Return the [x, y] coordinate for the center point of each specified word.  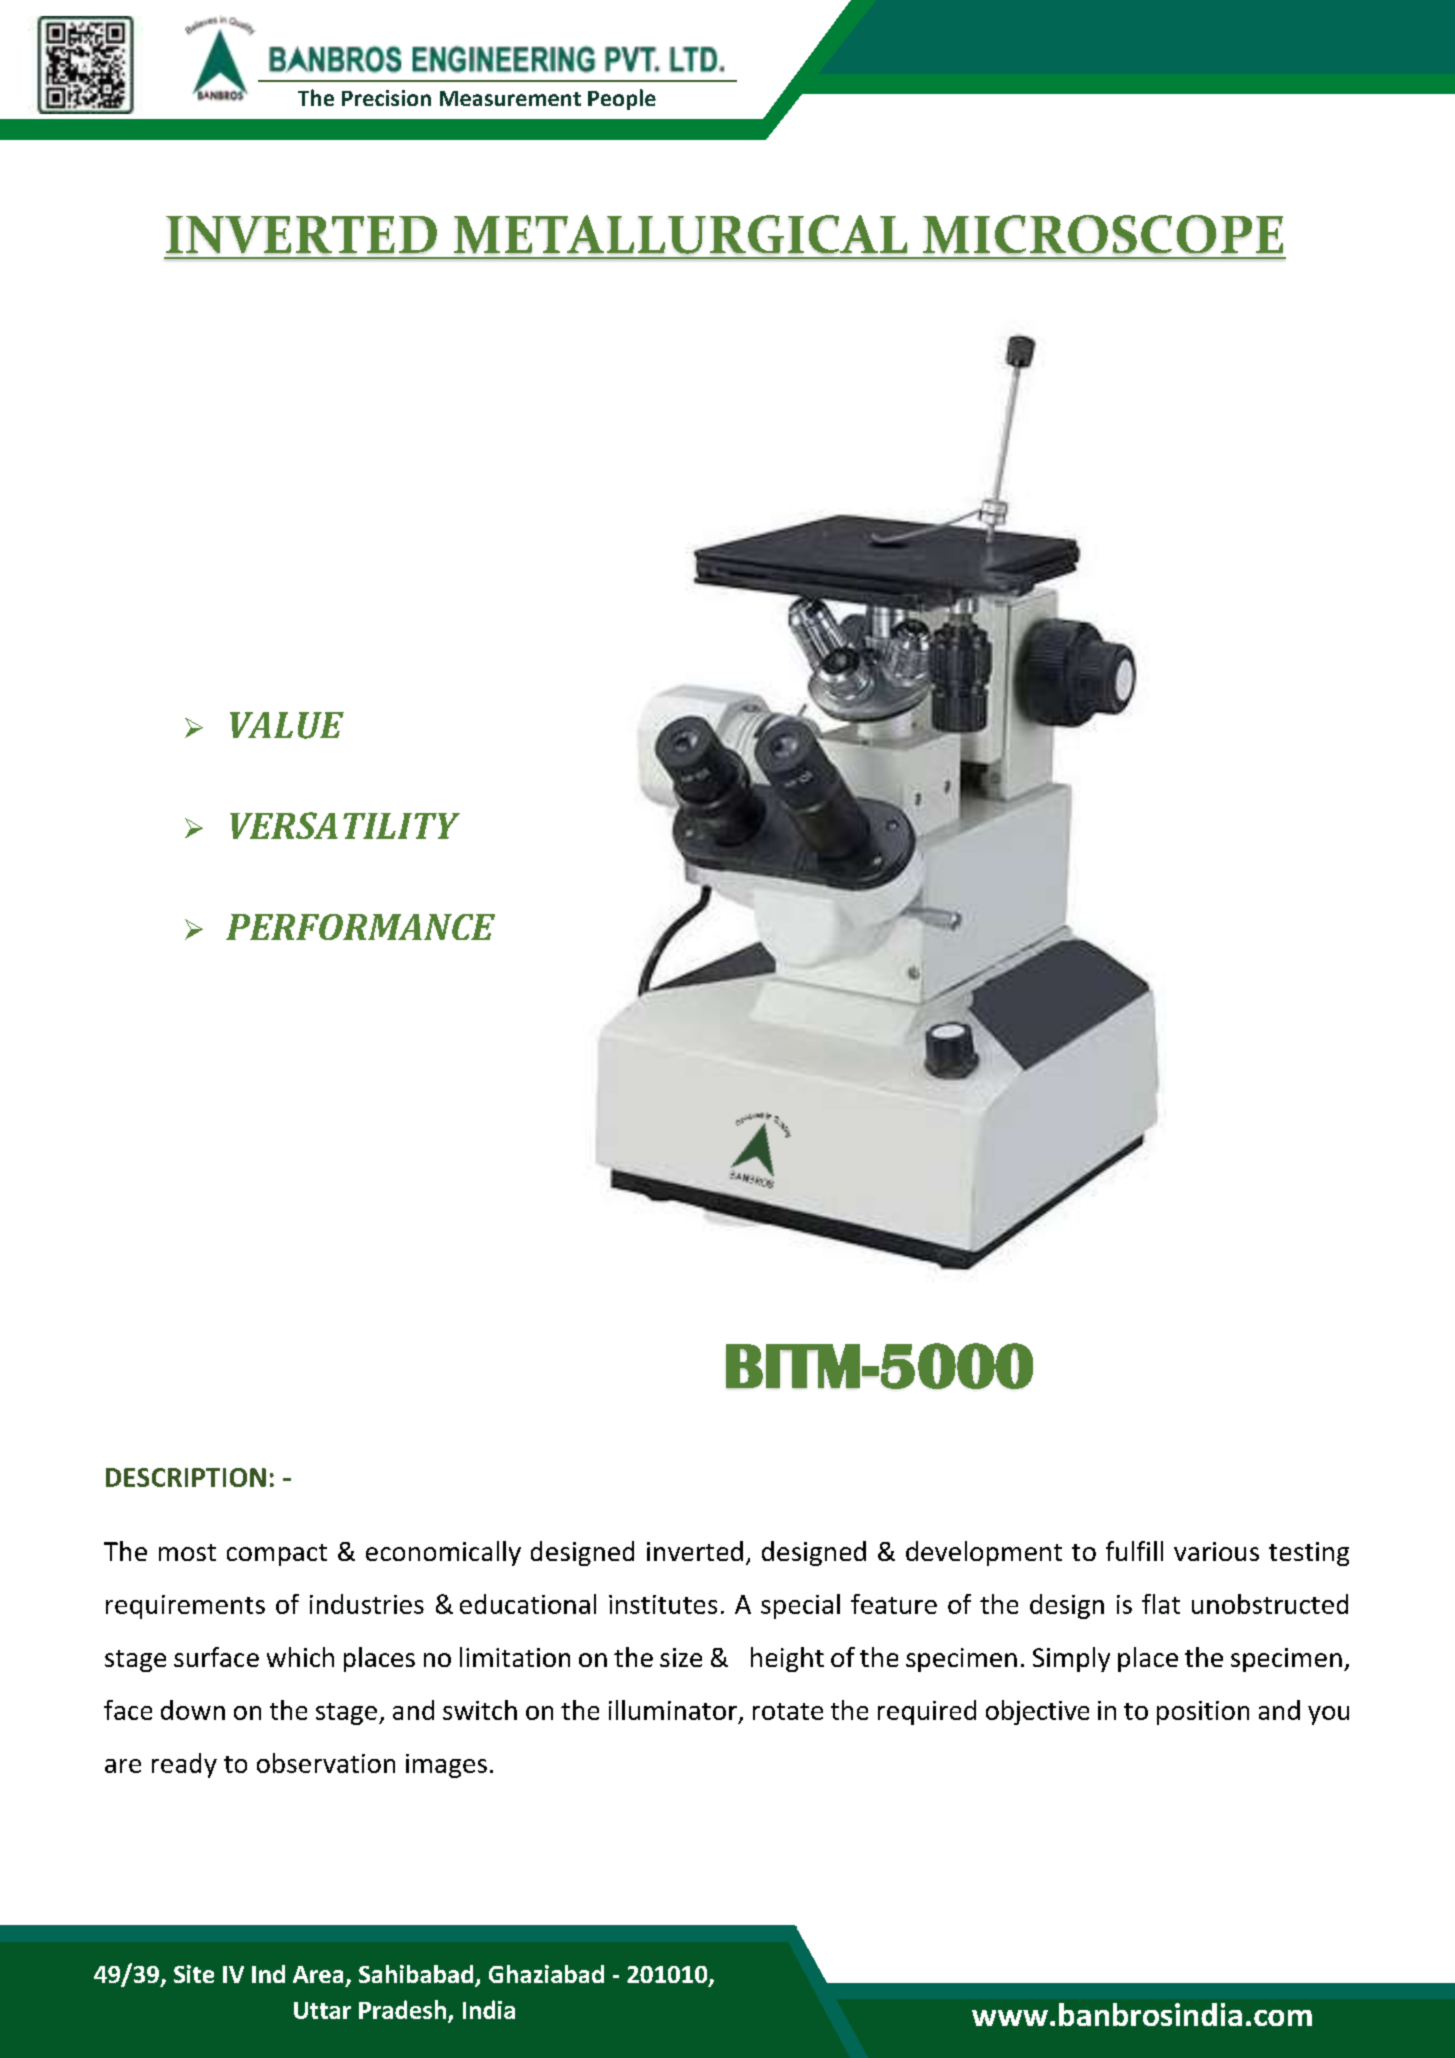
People [622, 99]
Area [318, 1974]
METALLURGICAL [680, 234]
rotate [788, 1711]
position [1203, 1713]
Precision [386, 98]
